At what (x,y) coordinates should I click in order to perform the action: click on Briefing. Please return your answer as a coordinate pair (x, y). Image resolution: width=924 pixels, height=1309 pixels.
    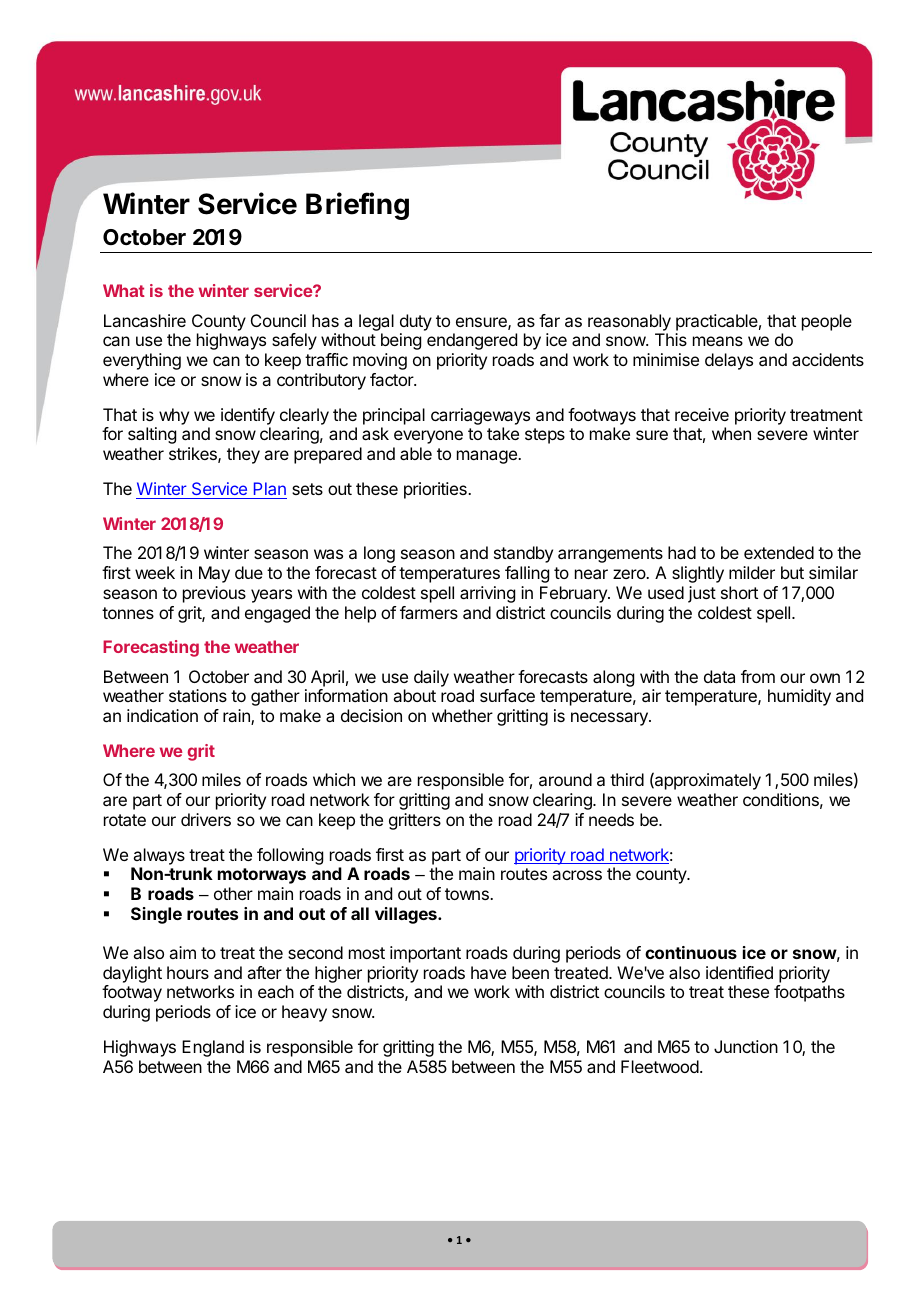
    Looking at the image, I should click on (357, 206).
